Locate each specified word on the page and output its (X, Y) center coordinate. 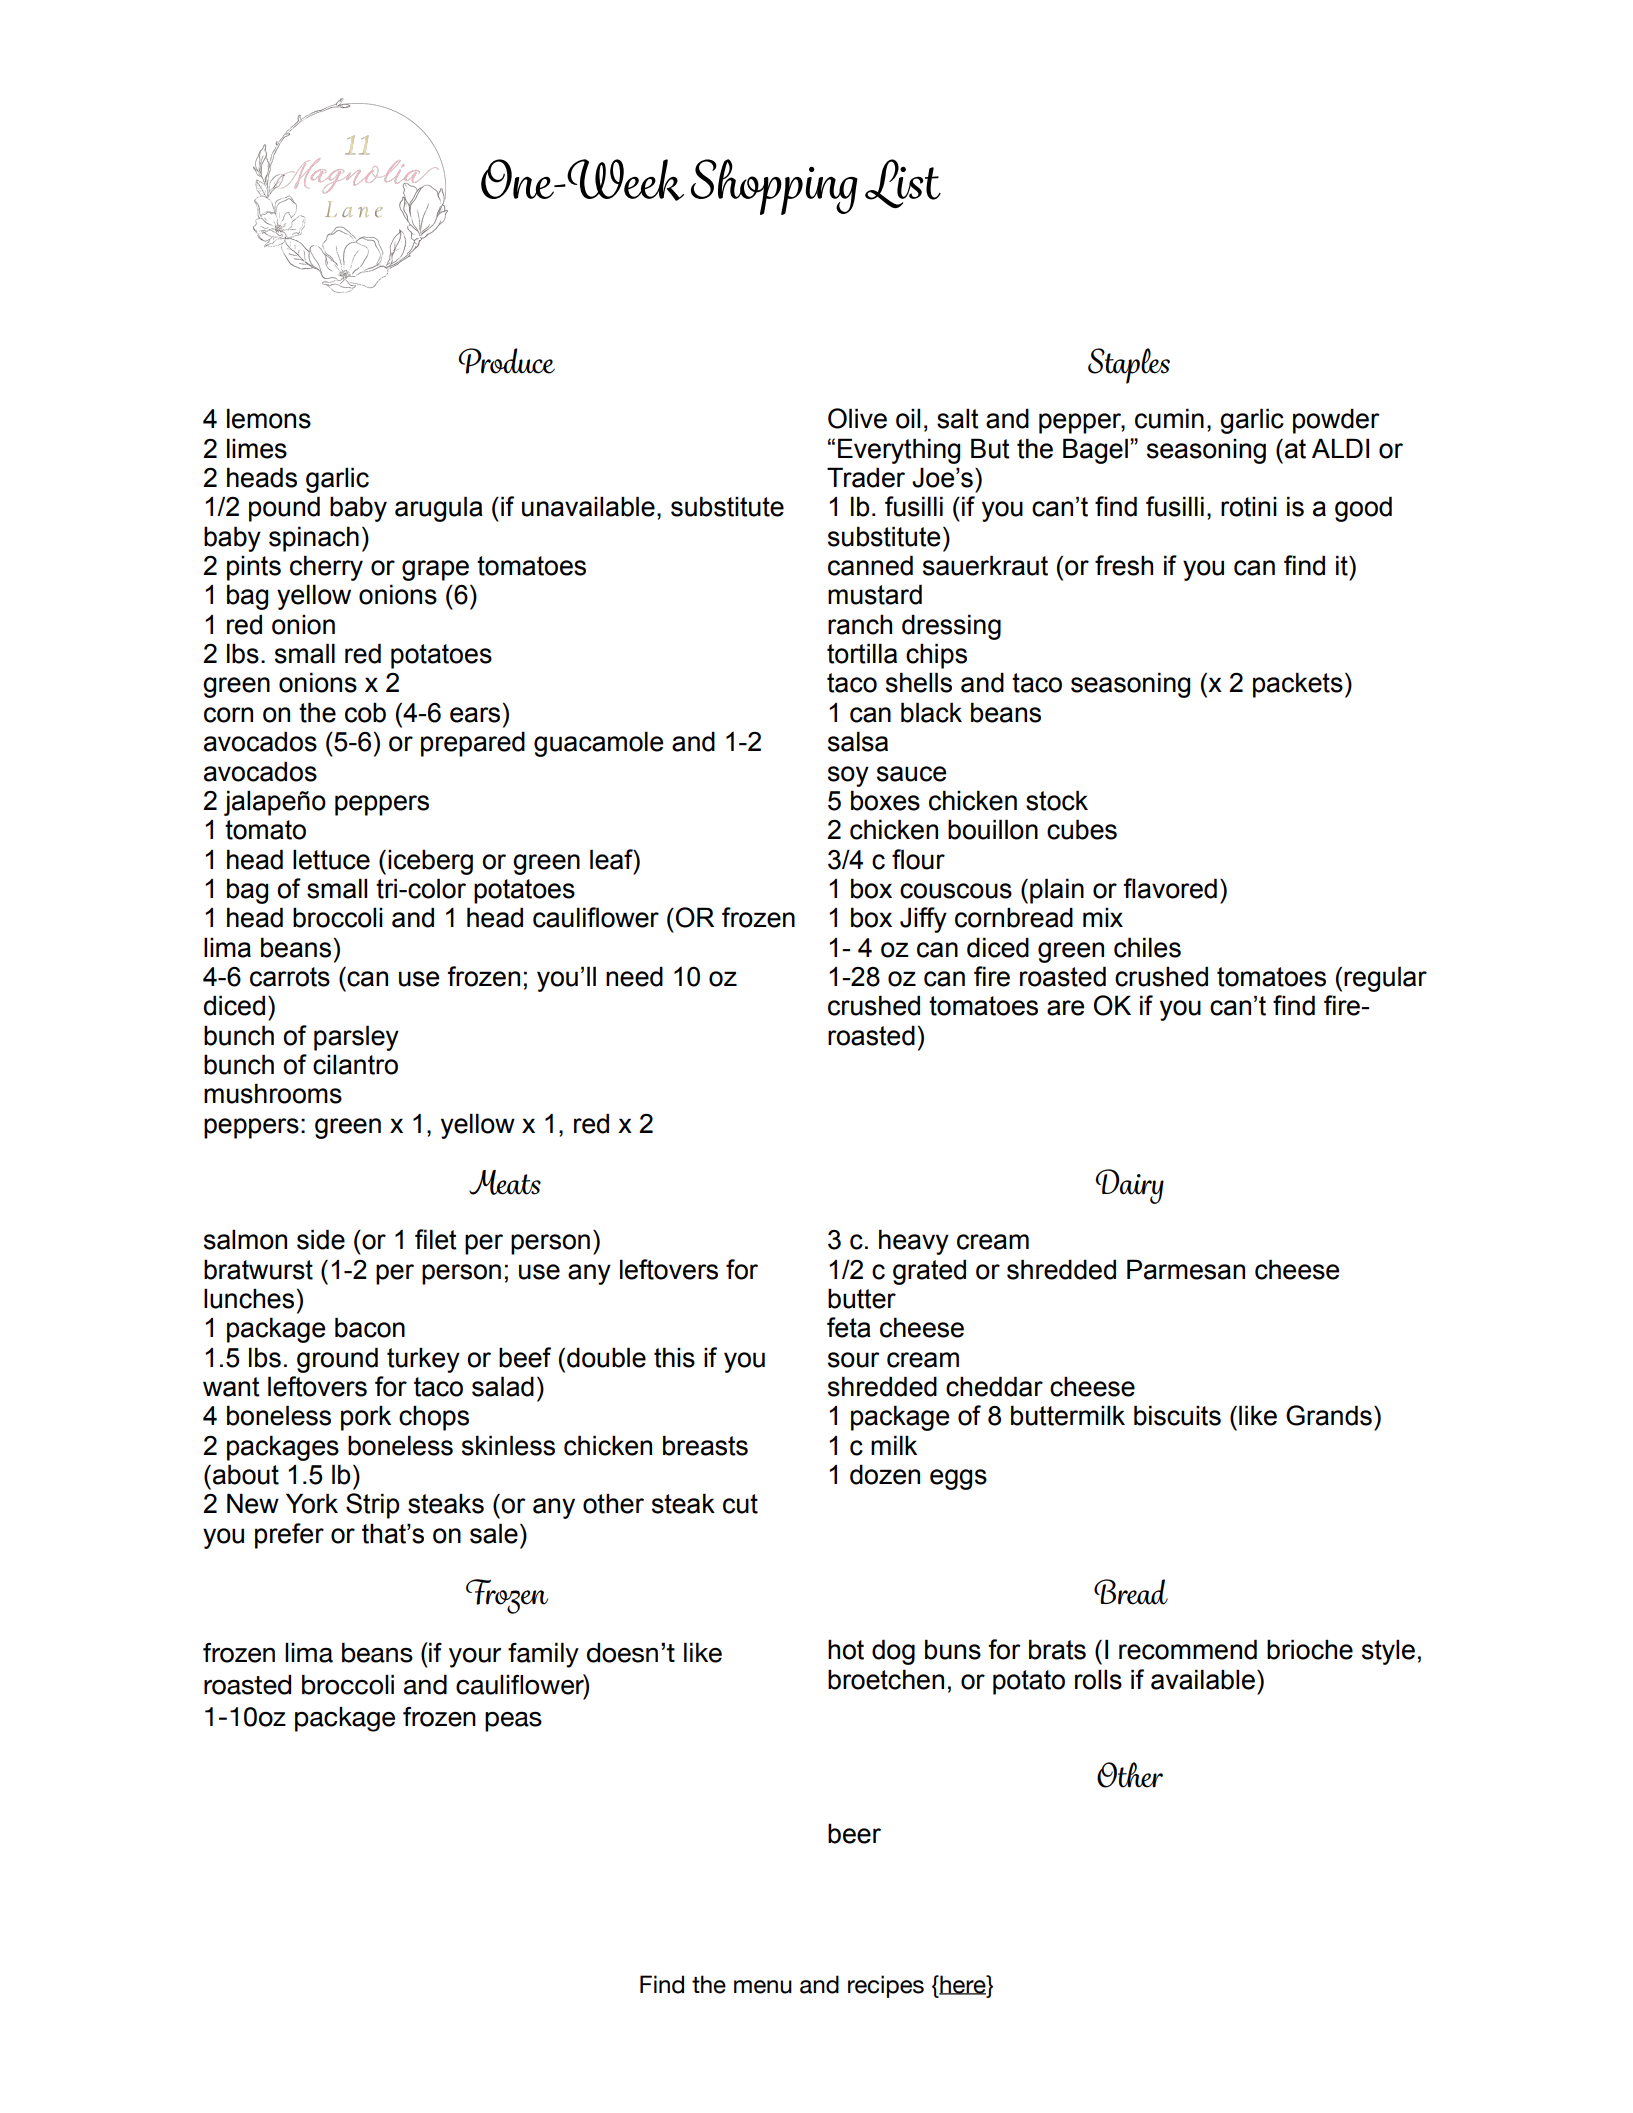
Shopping (774, 187)
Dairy (1129, 1186)
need (634, 976)
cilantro (355, 1064)
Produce (506, 361)
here (963, 1985)
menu (763, 1987)
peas (513, 1722)
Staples (1129, 366)
